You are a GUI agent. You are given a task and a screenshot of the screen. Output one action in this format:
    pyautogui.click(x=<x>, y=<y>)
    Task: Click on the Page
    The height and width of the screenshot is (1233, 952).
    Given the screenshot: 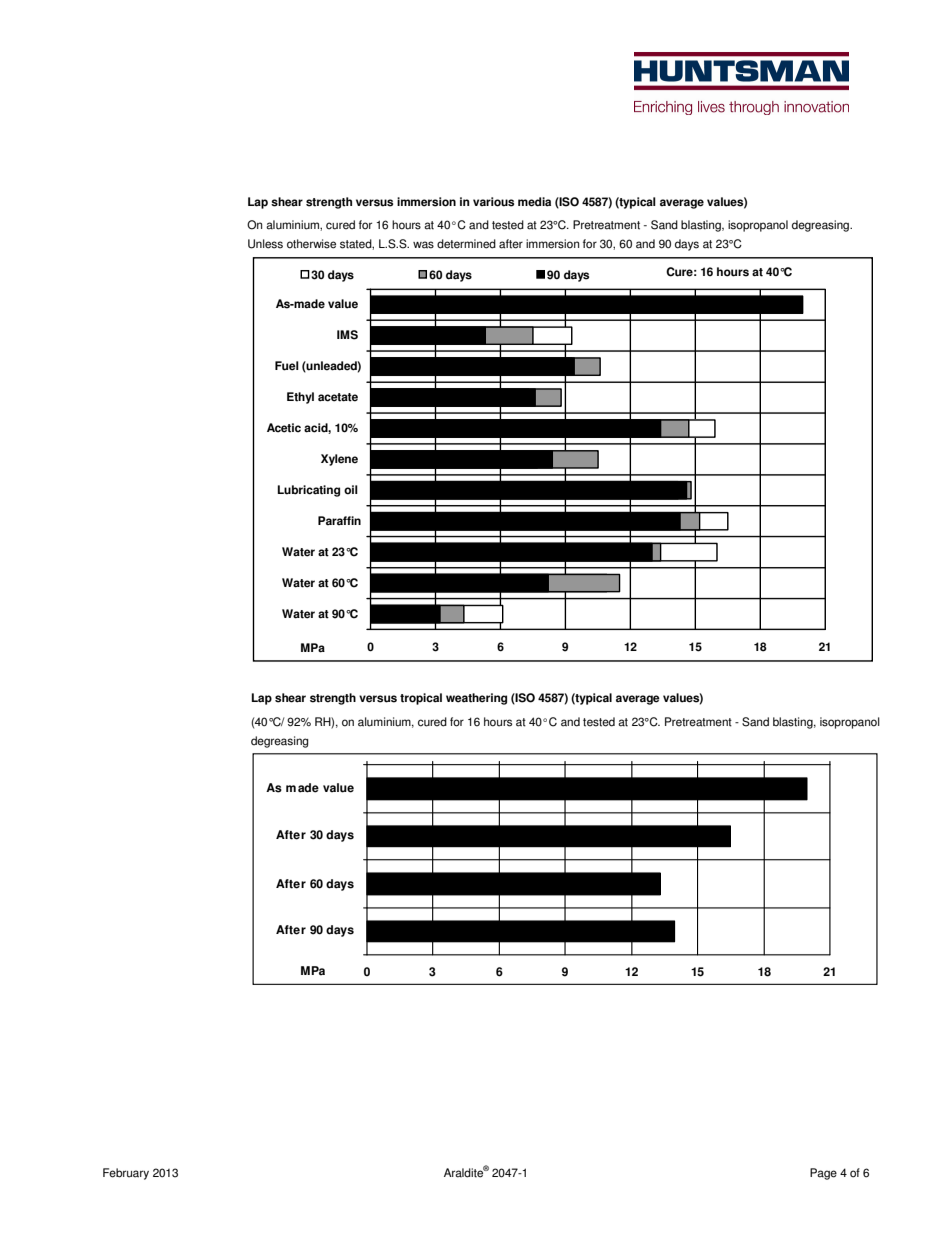 What is the action you would take?
    pyautogui.click(x=823, y=1174)
